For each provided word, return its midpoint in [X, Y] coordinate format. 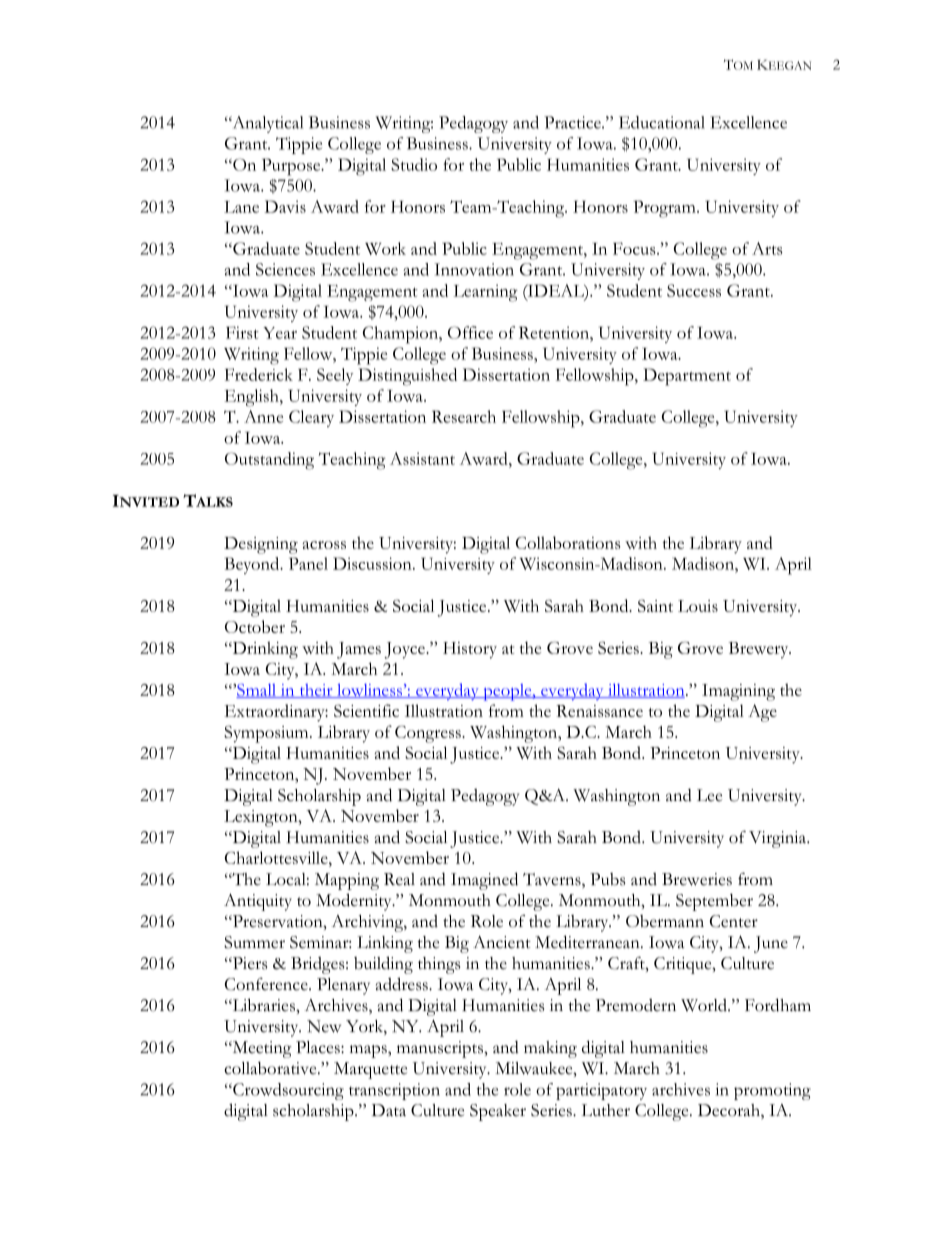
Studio [414, 164]
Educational [662, 122]
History [470, 650]
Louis [698, 606]
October [255, 626]
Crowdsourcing [287, 1091]
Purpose [292, 167]
